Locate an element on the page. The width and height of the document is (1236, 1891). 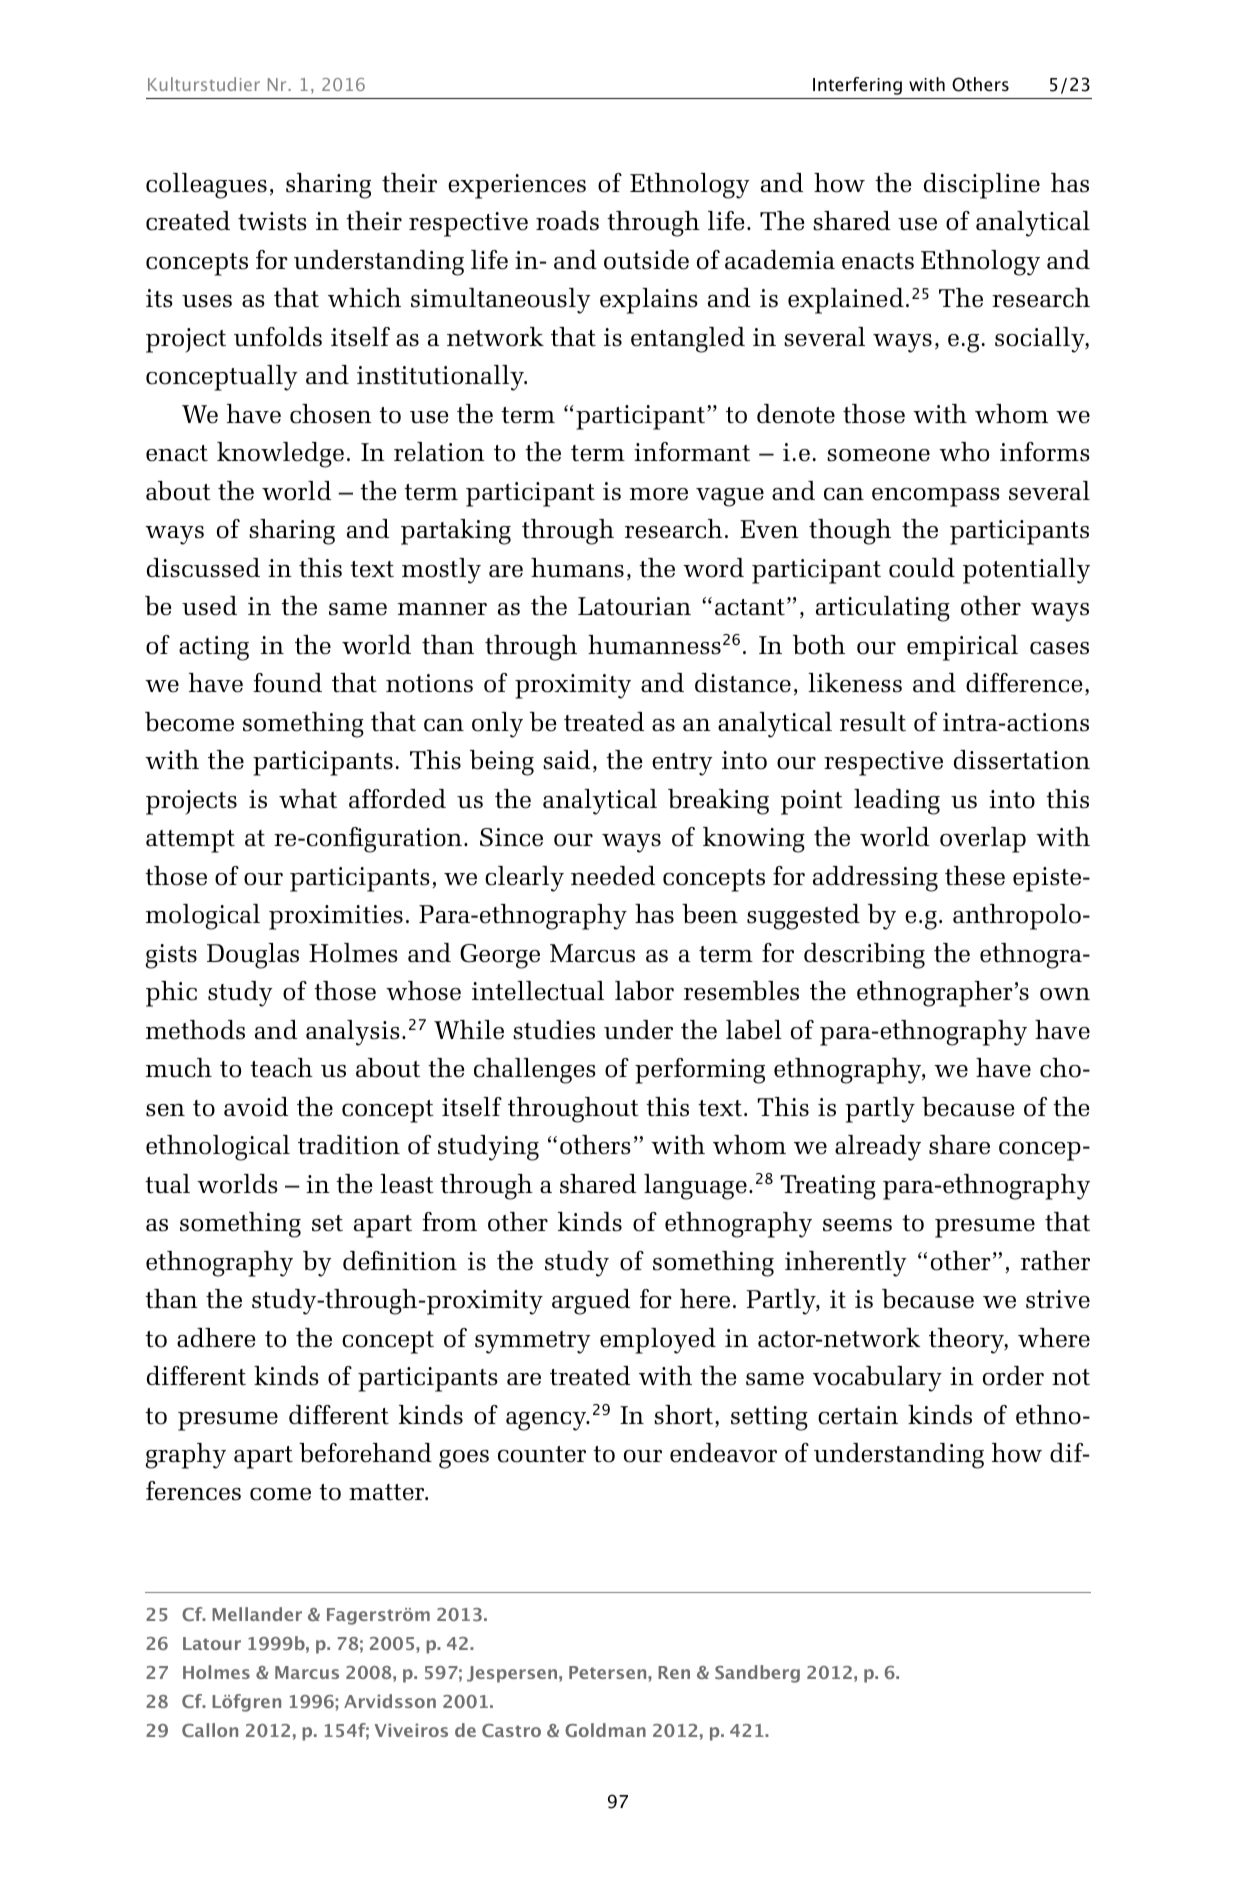
more is located at coordinates (659, 494).
